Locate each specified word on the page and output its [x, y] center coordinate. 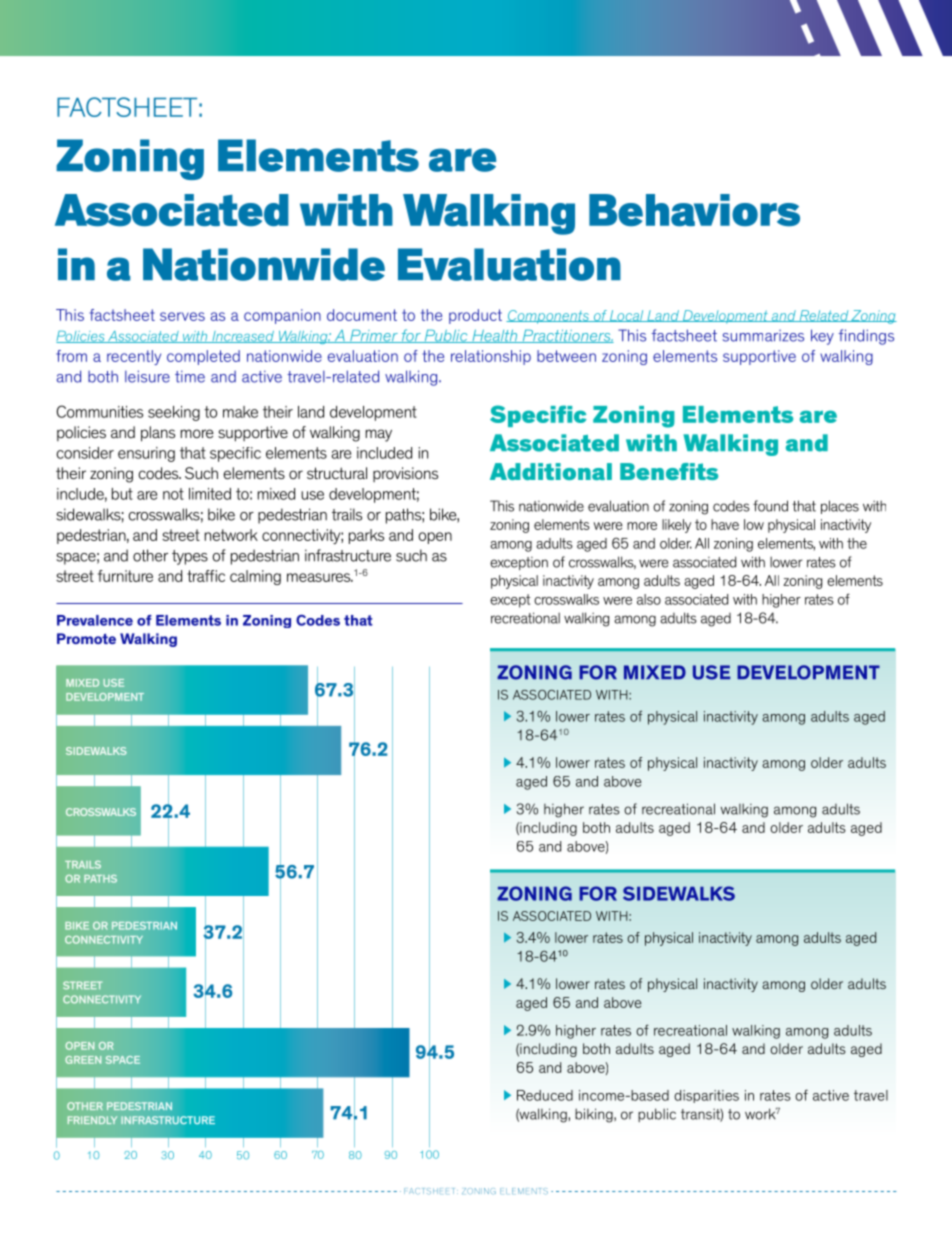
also [649, 599]
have [725, 524]
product [475, 316]
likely [676, 526]
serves [182, 316]
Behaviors [694, 210]
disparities [706, 1096]
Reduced [545, 1095]
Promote [86, 638]
